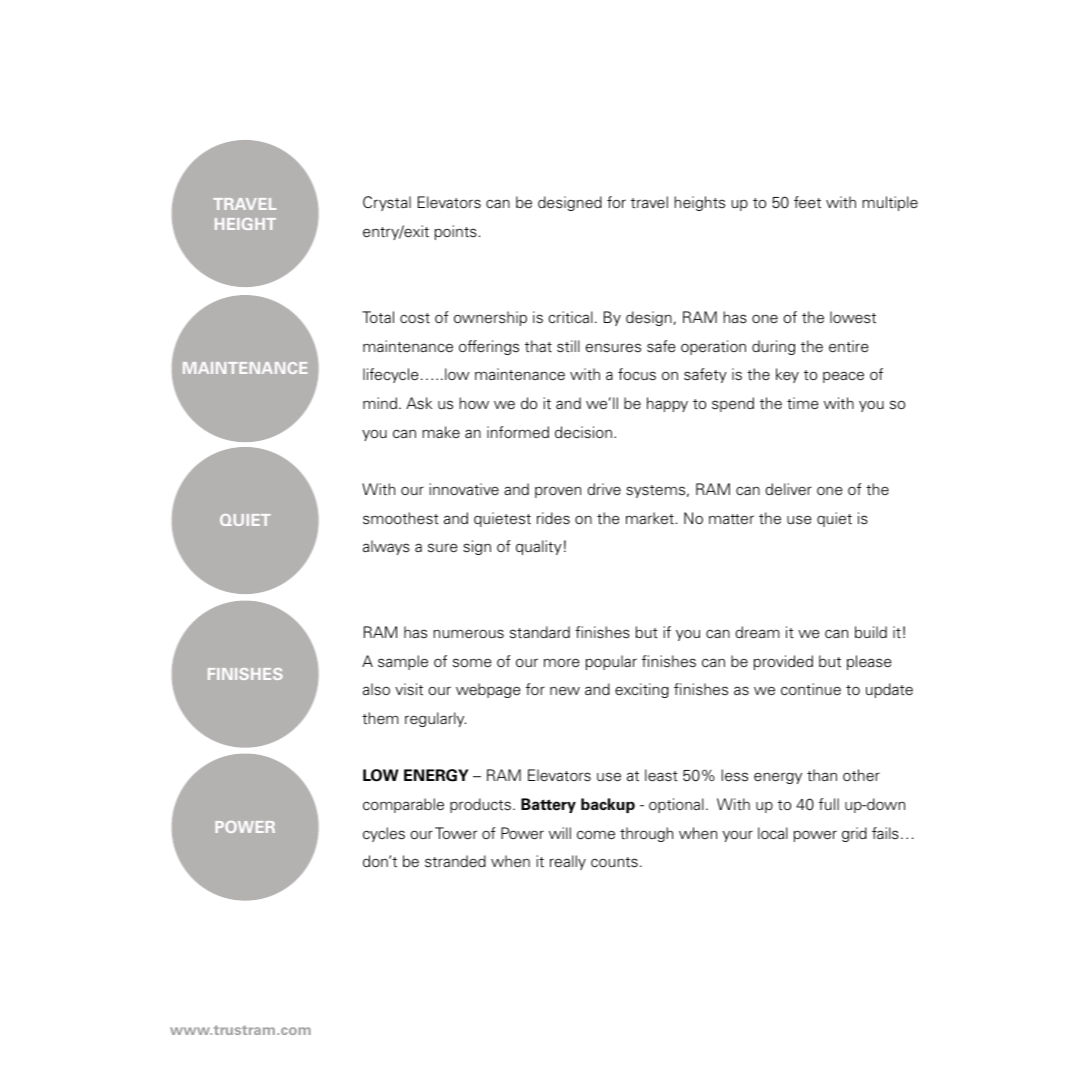 This image has height=1092, width=1092. Describe the element at coordinates (401, 518) in the image. I see `smoothest` at that location.
